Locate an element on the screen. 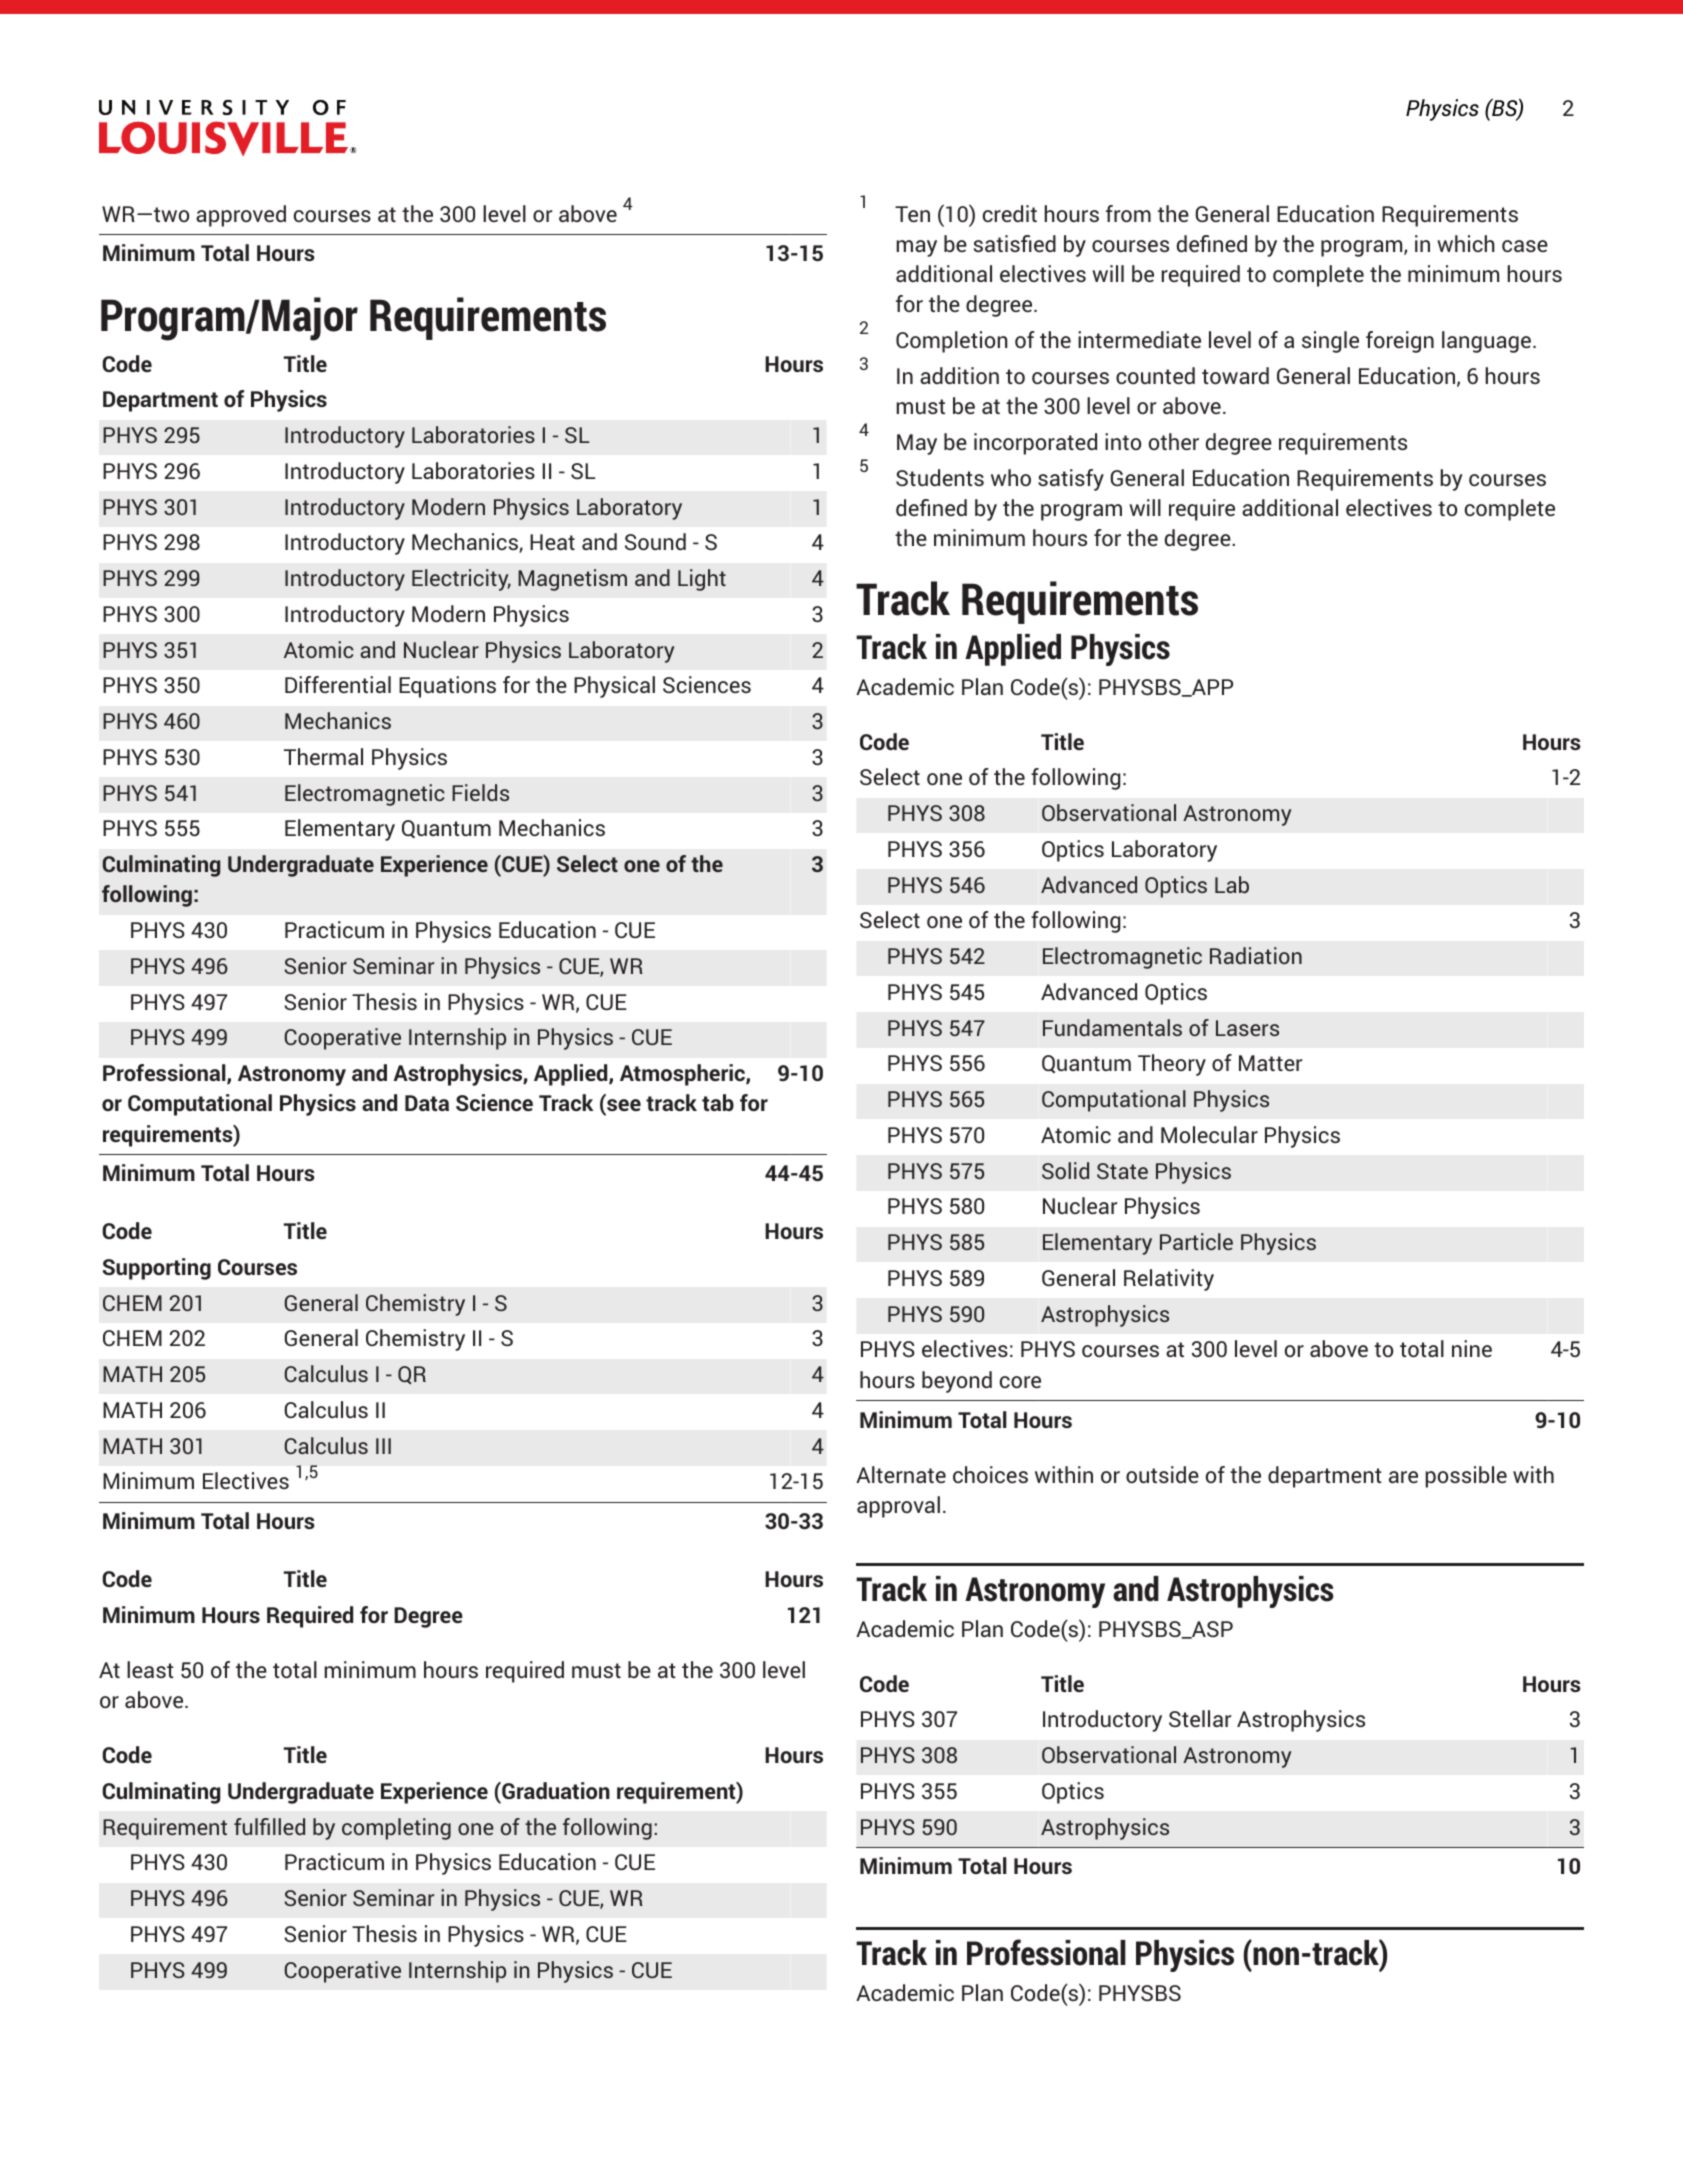 This screenshot has height=2178, width=1683. beyond is located at coordinates (957, 1382).
